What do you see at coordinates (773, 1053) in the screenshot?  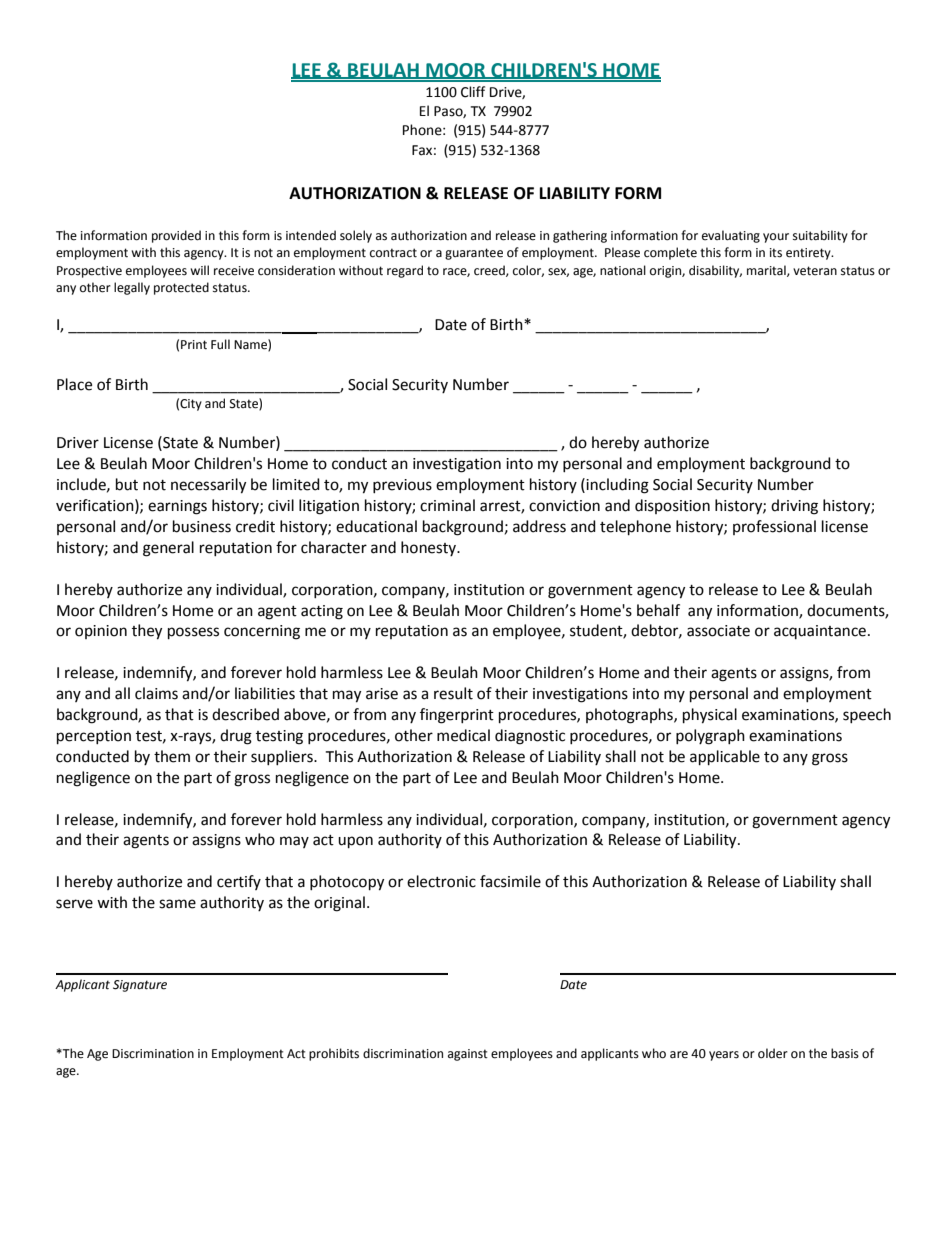 I see `older` at bounding box center [773, 1053].
